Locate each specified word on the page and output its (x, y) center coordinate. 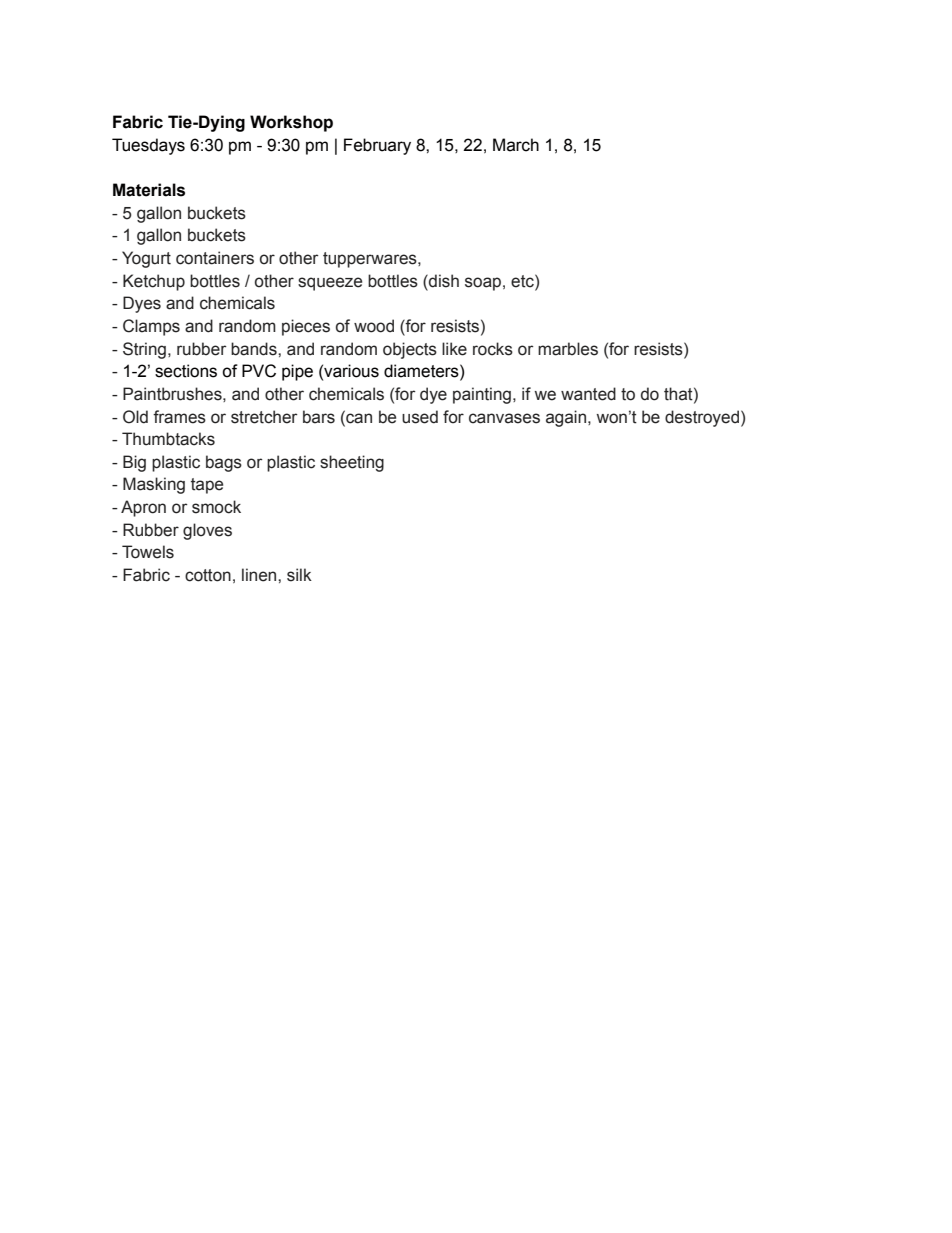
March (516, 145)
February (377, 146)
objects (410, 350)
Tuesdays (148, 146)
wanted (588, 394)
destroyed (702, 418)
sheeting (352, 463)
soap (483, 284)
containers (215, 258)
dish (443, 281)
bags (224, 463)
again (566, 418)
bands (255, 349)
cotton (208, 575)
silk (299, 575)
